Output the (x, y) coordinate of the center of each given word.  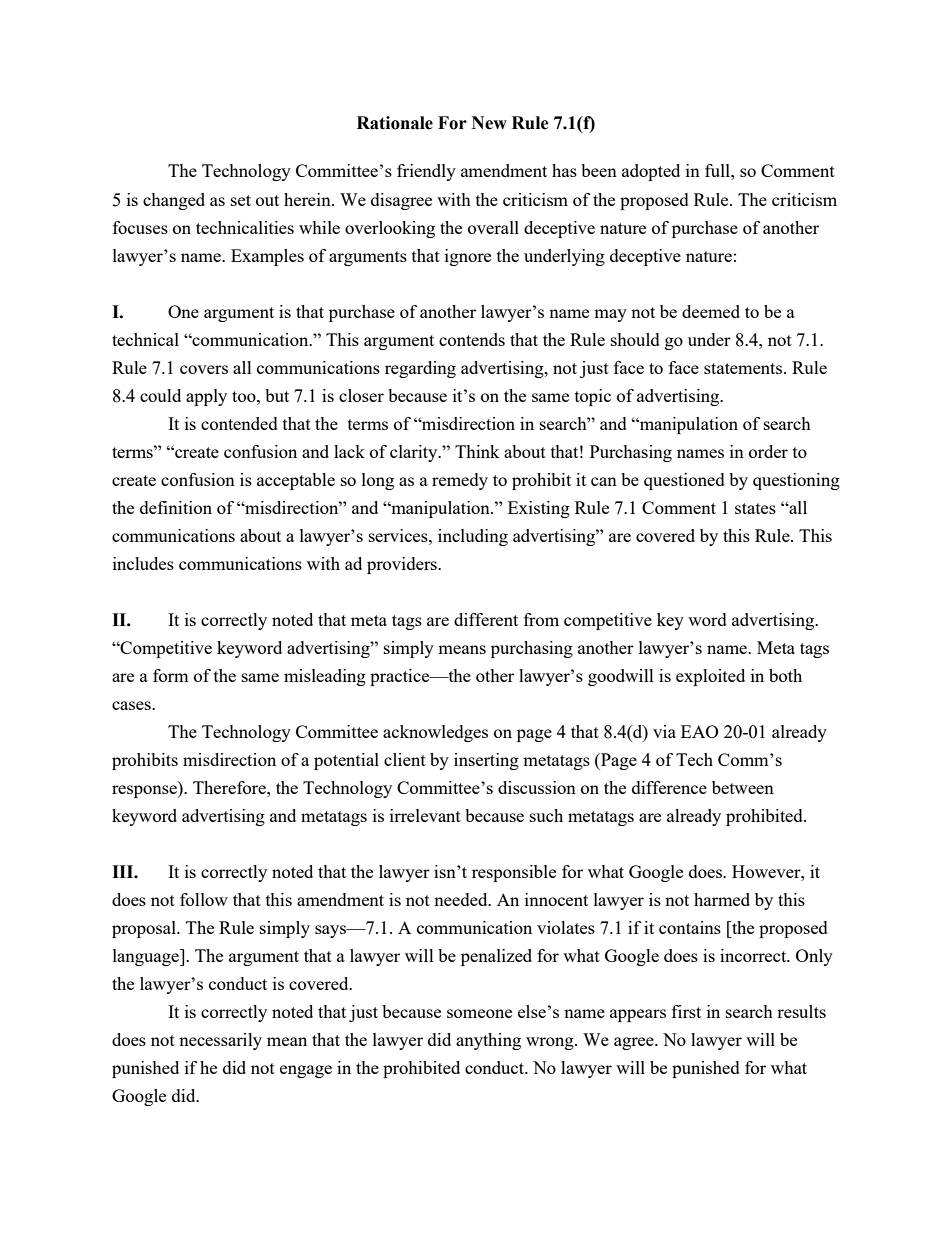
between (743, 787)
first (686, 1011)
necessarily (220, 1041)
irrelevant (425, 815)
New (489, 123)
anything (488, 1041)
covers (204, 369)
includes (143, 563)
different (486, 619)
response (145, 791)
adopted (651, 172)
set (241, 200)
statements (744, 368)
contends (472, 339)
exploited (710, 677)
